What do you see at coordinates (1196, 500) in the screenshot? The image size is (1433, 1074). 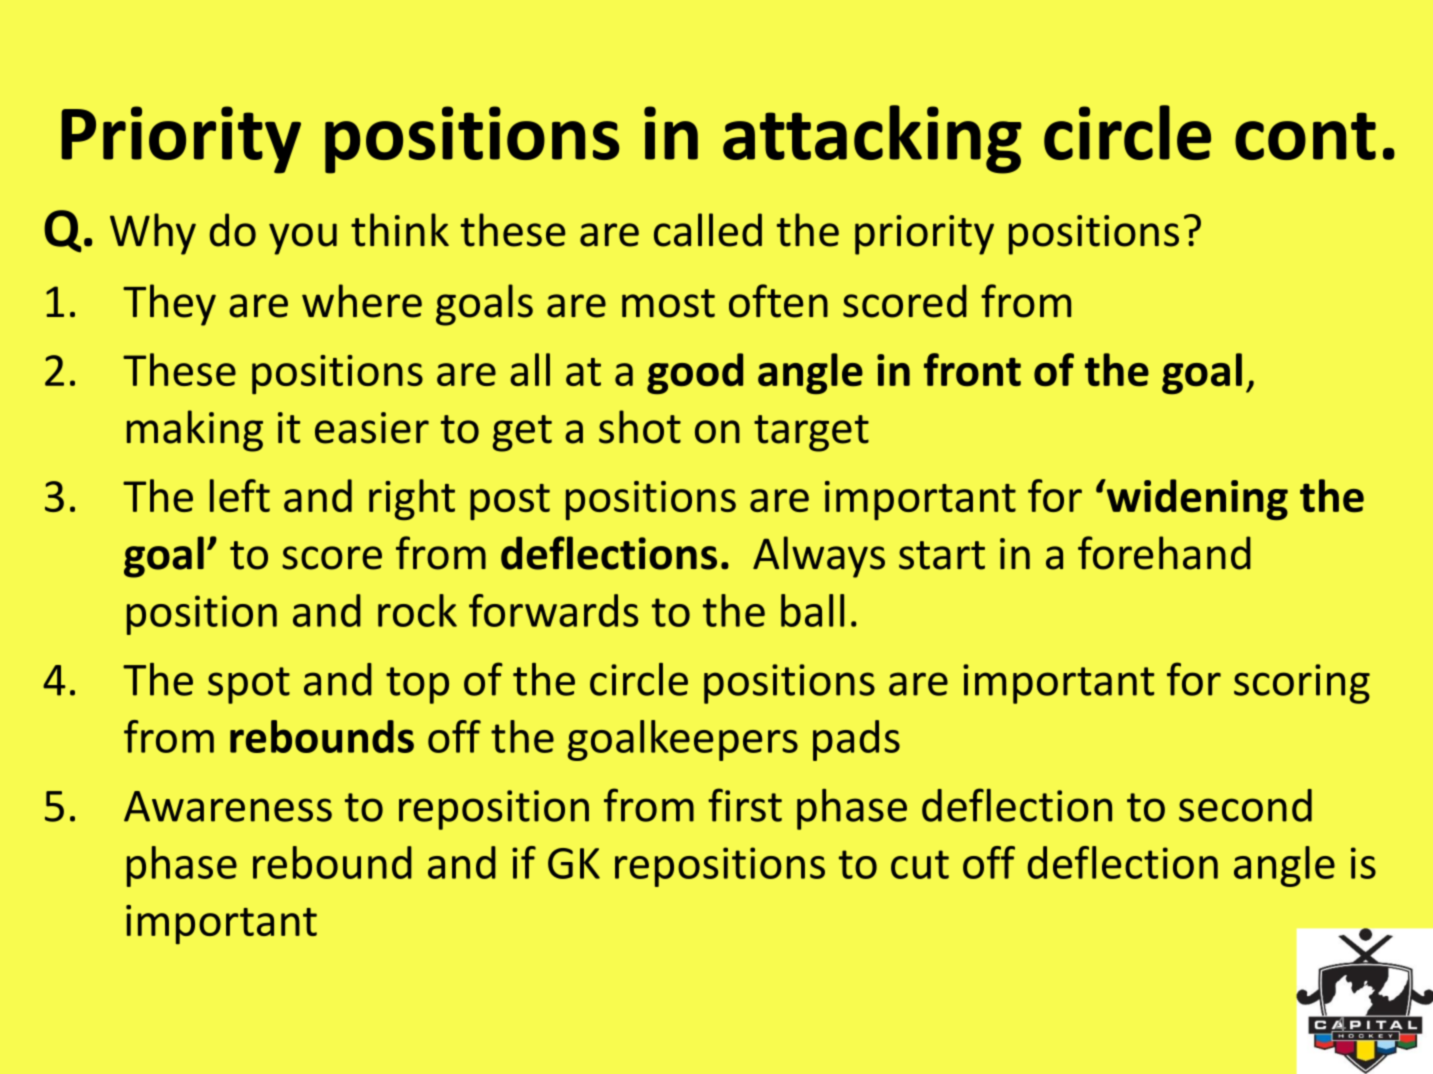 I see `widening` at bounding box center [1196, 500].
